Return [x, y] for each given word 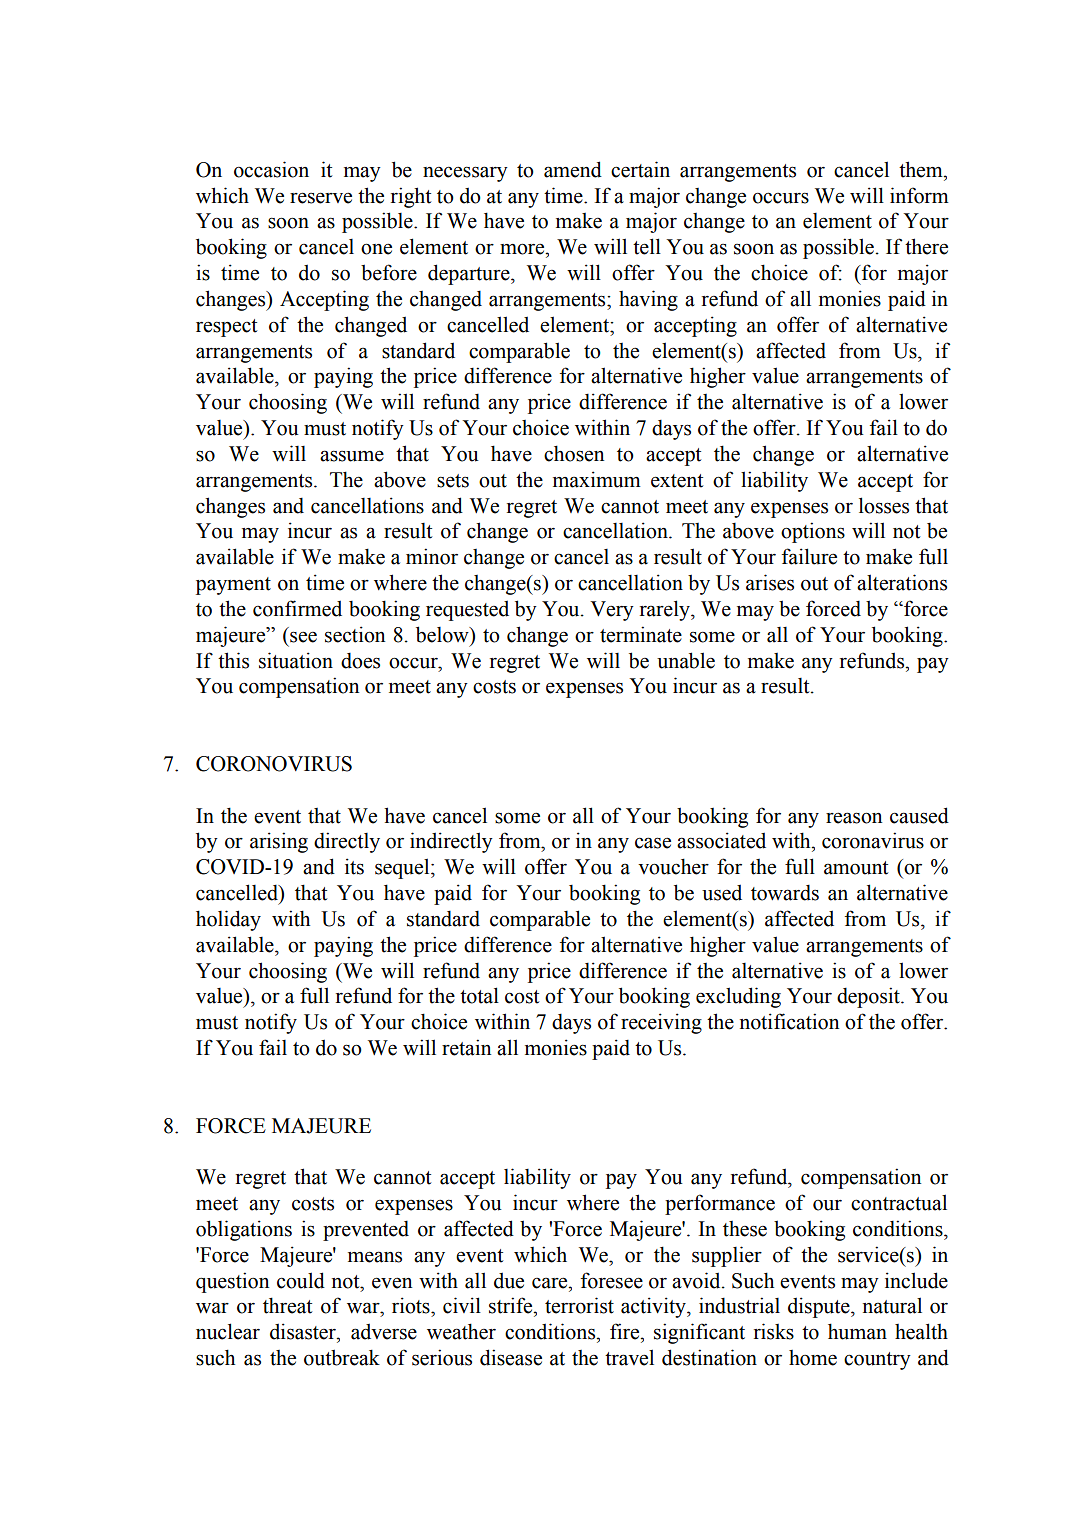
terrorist [579, 1305]
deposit [869, 997]
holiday [228, 920]
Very [612, 611]
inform [919, 195]
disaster [304, 1331]
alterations [902, 582]
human [857, 1331]
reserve [321, 198]
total [479, 995]
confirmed [297, 608]
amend [573, 169]
